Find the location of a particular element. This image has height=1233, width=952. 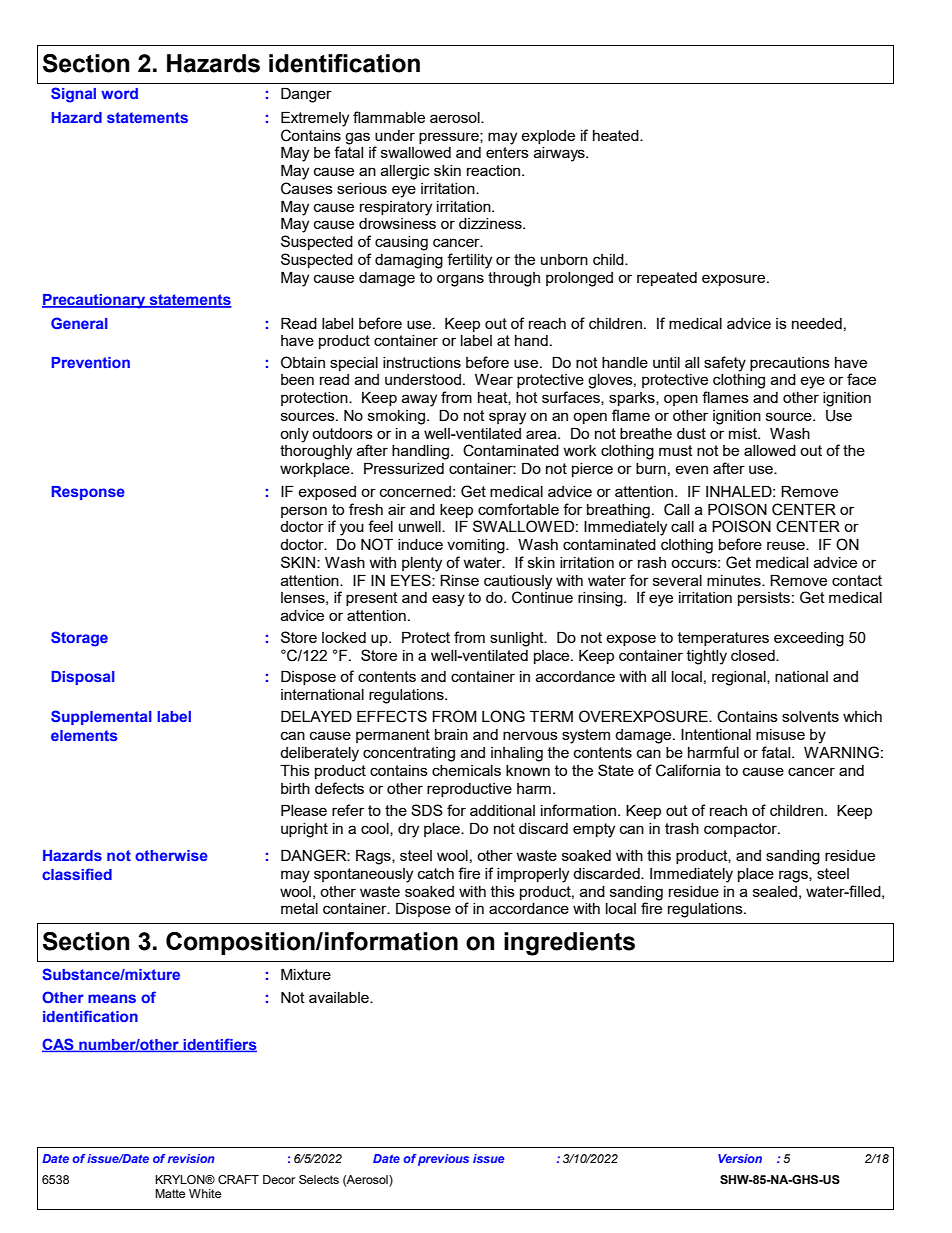

enters is located at coordinates (507, 152).
